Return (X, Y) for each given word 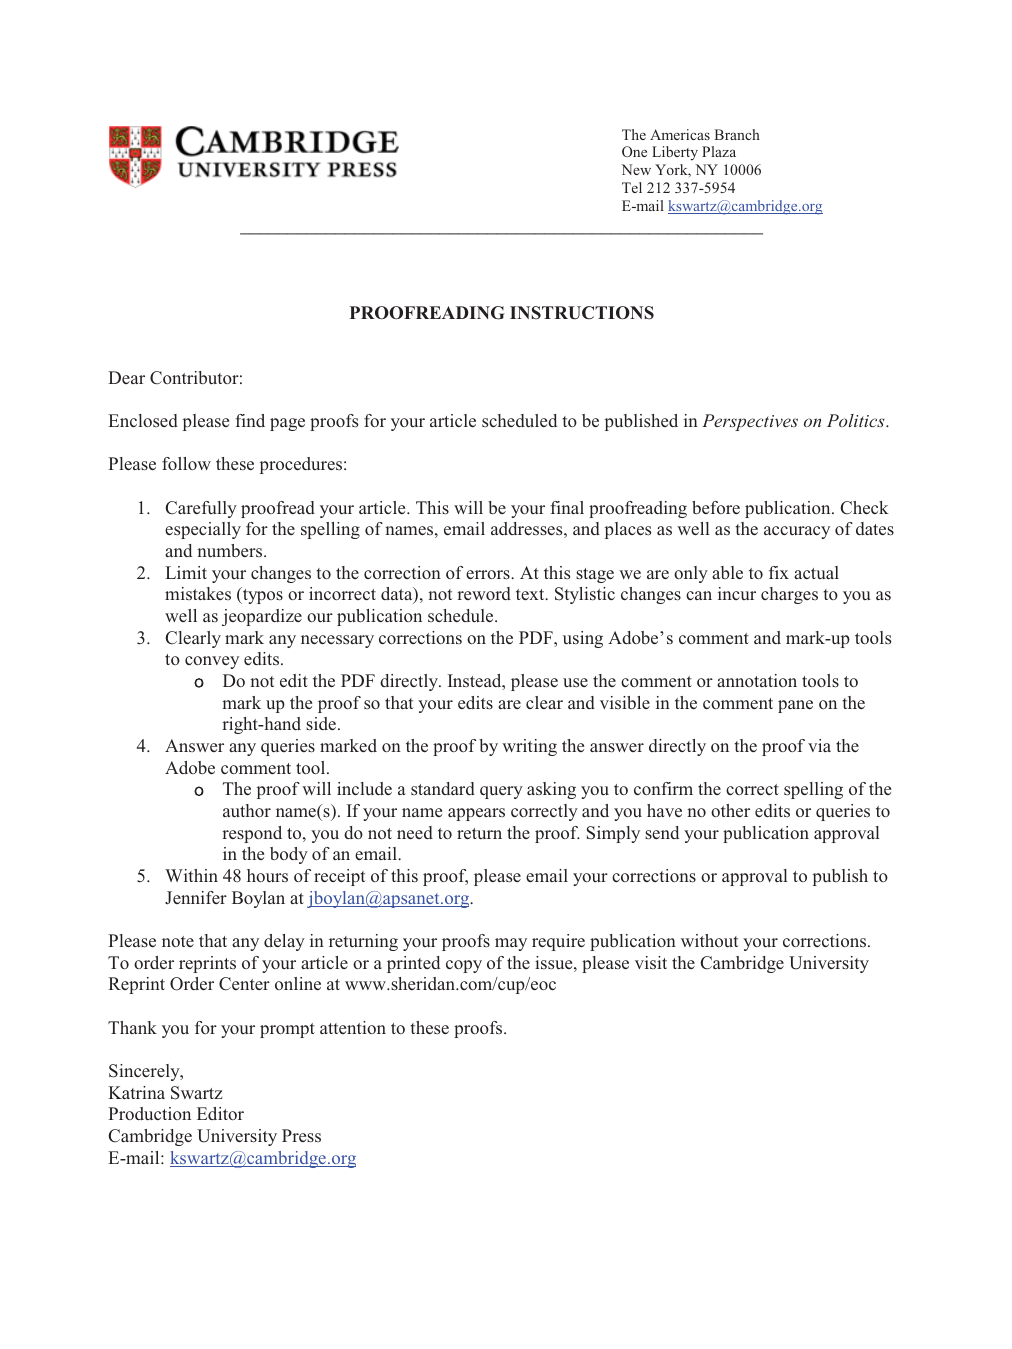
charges (789, 595)
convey (212, 662)
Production (149, 1113)
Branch (737, 134)
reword (484, 593)
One (634, 151)
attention (353, 1027)
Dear (126, 377)
